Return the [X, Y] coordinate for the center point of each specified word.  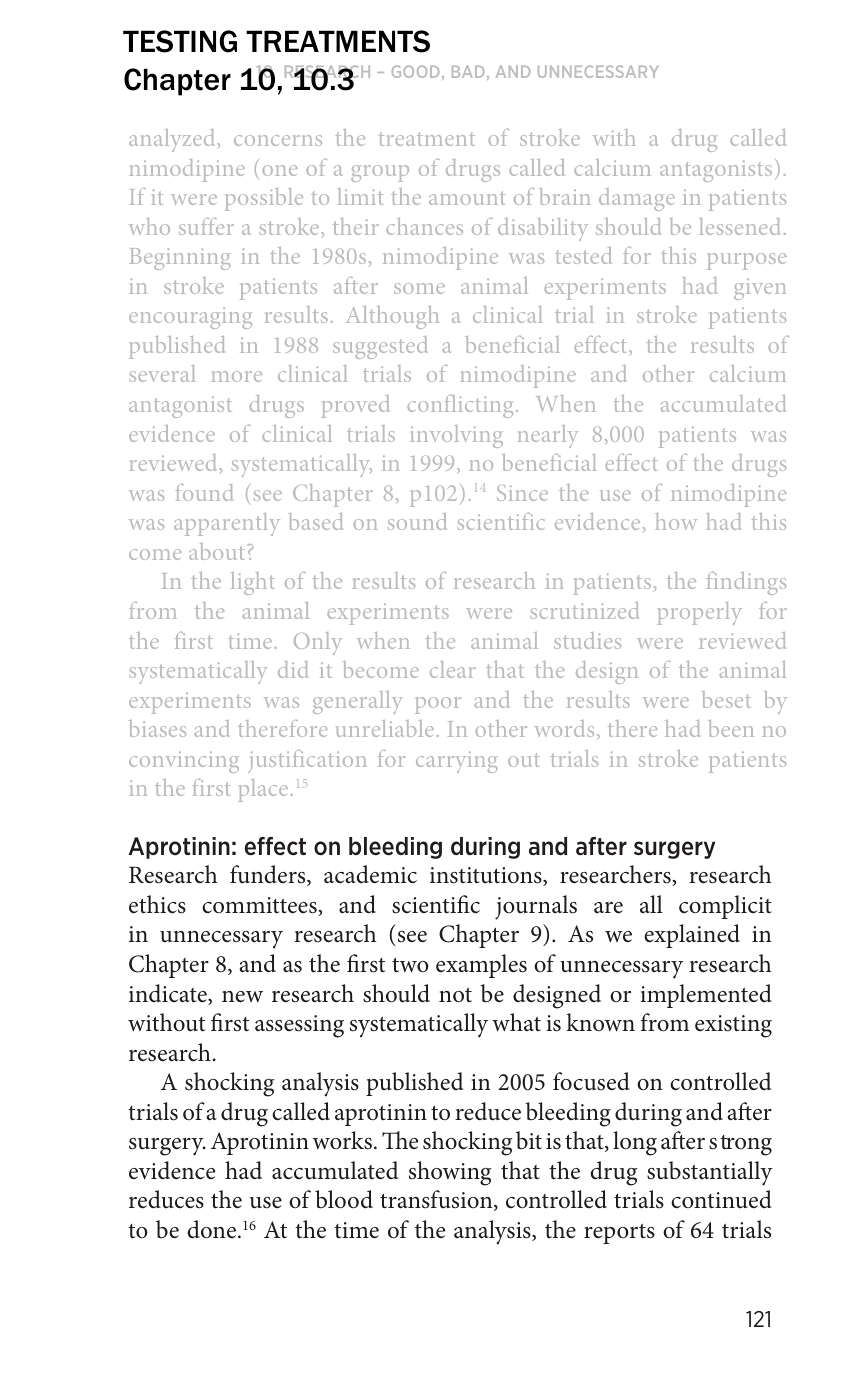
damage [637, 199]
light [253, 583]
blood [344, 1199]
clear [453, 669]
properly [699, 613]
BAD [468, 71]
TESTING [180, 41]
